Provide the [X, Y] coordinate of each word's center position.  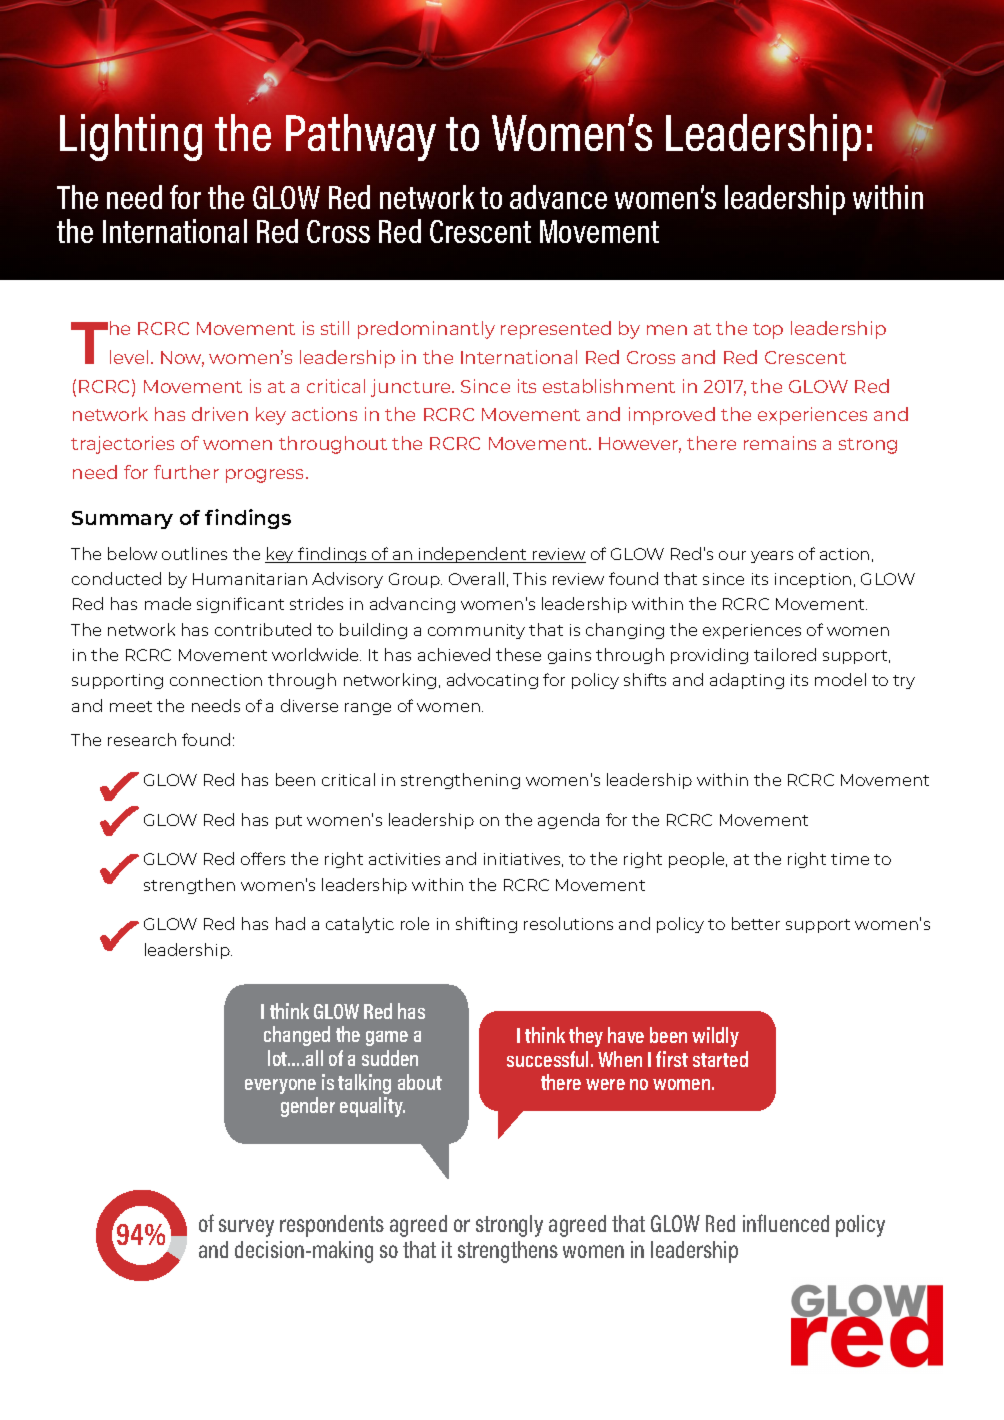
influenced [786, 1223]
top [768, 331]
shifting [486, 925]
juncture [412, 388]
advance [558, 197]
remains [780, 443]
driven [220, 414]
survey [246, 1228]
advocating [492, 681]
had [290, 923]
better [756, 923]
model [840, 679]
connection [216, 680]
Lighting [131, 137]
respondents [332, 1226]
